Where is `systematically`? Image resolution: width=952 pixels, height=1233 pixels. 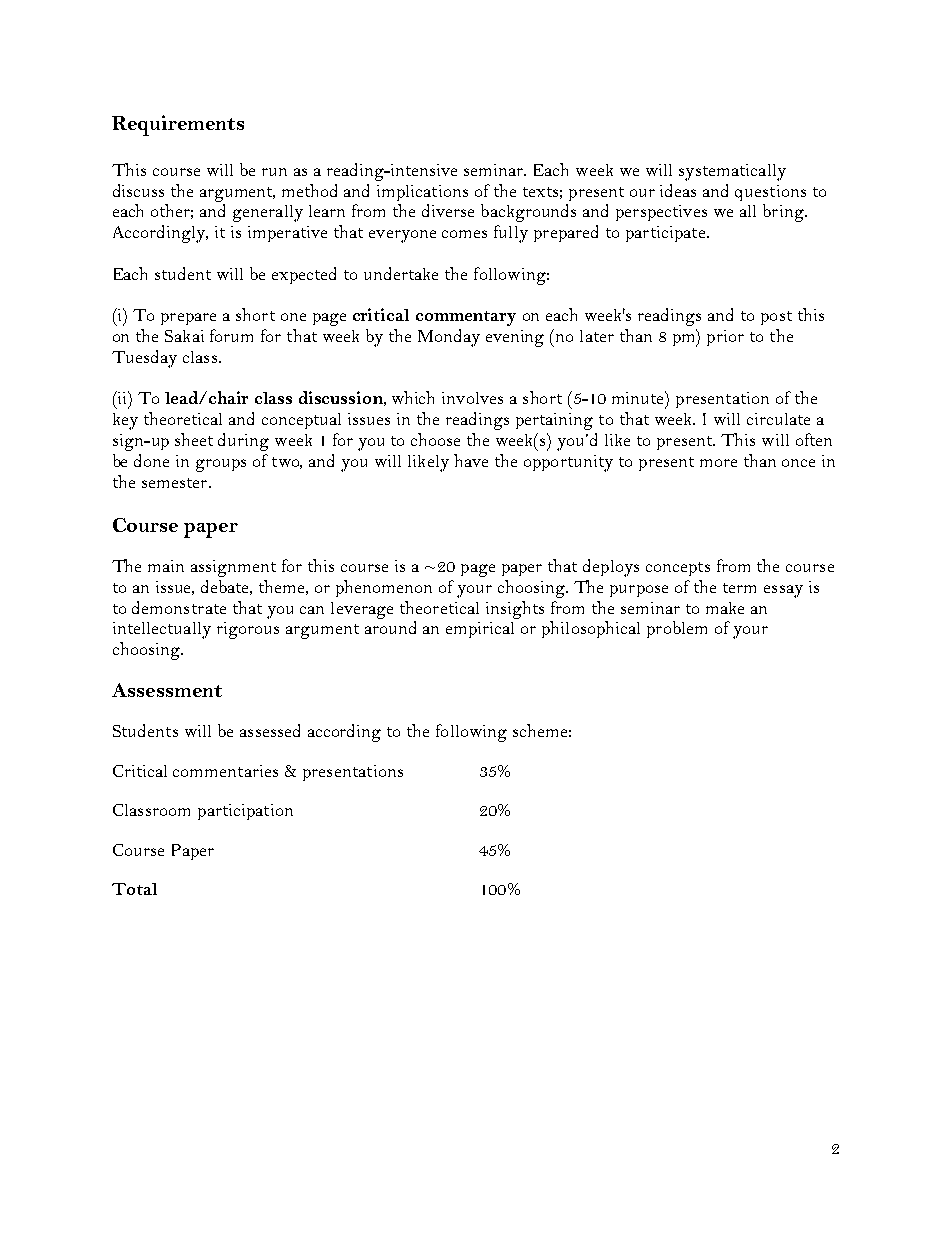
systematically is located at coordinates (732, 172).
